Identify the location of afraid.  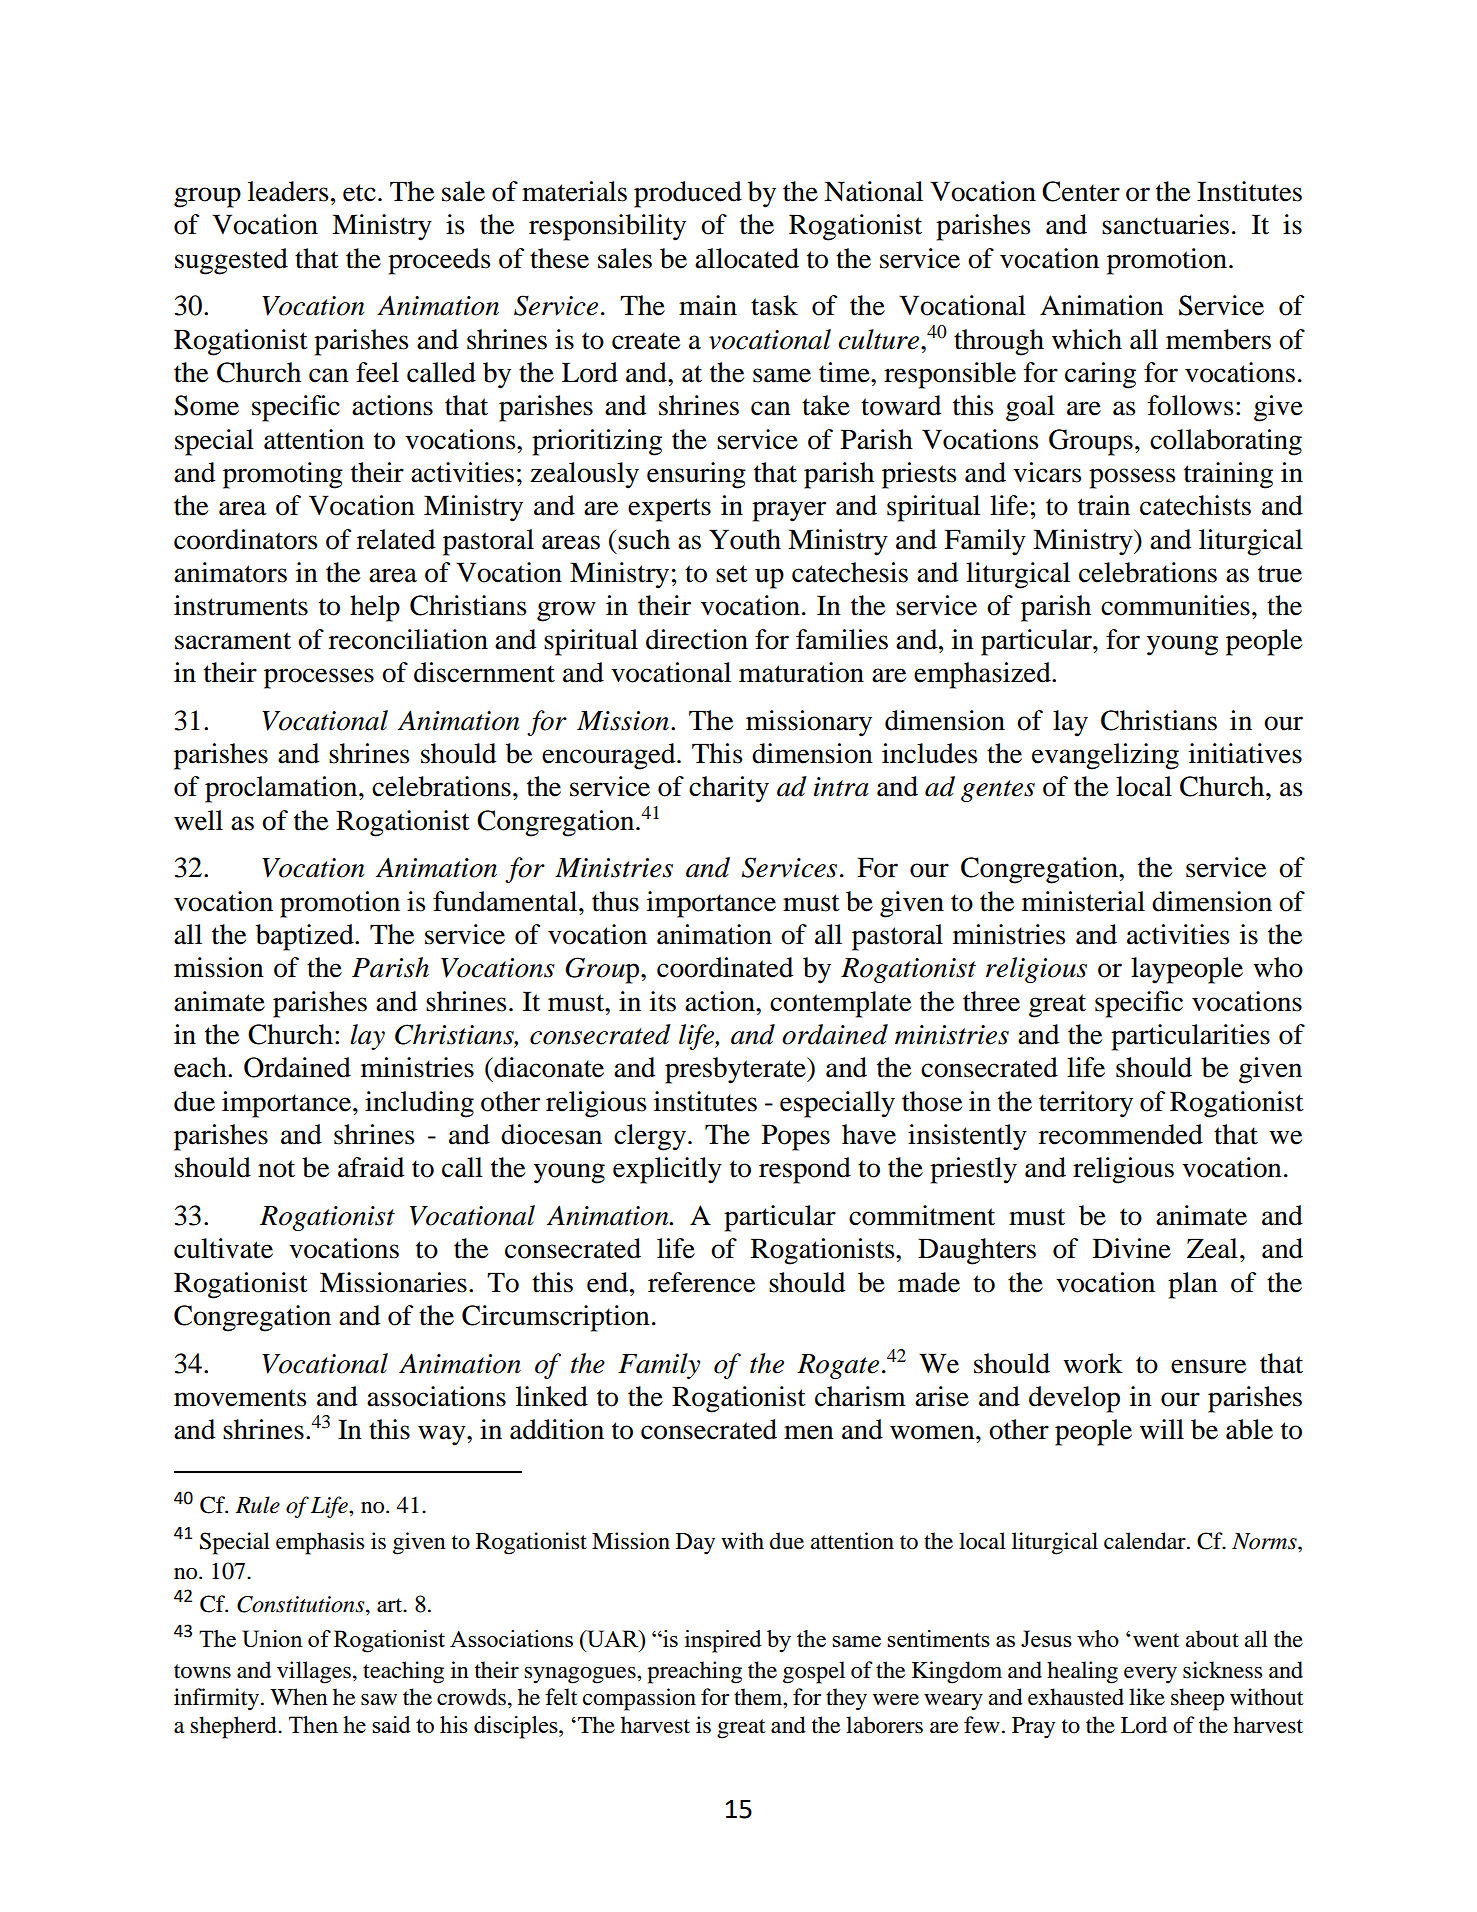
(371, 1167).
